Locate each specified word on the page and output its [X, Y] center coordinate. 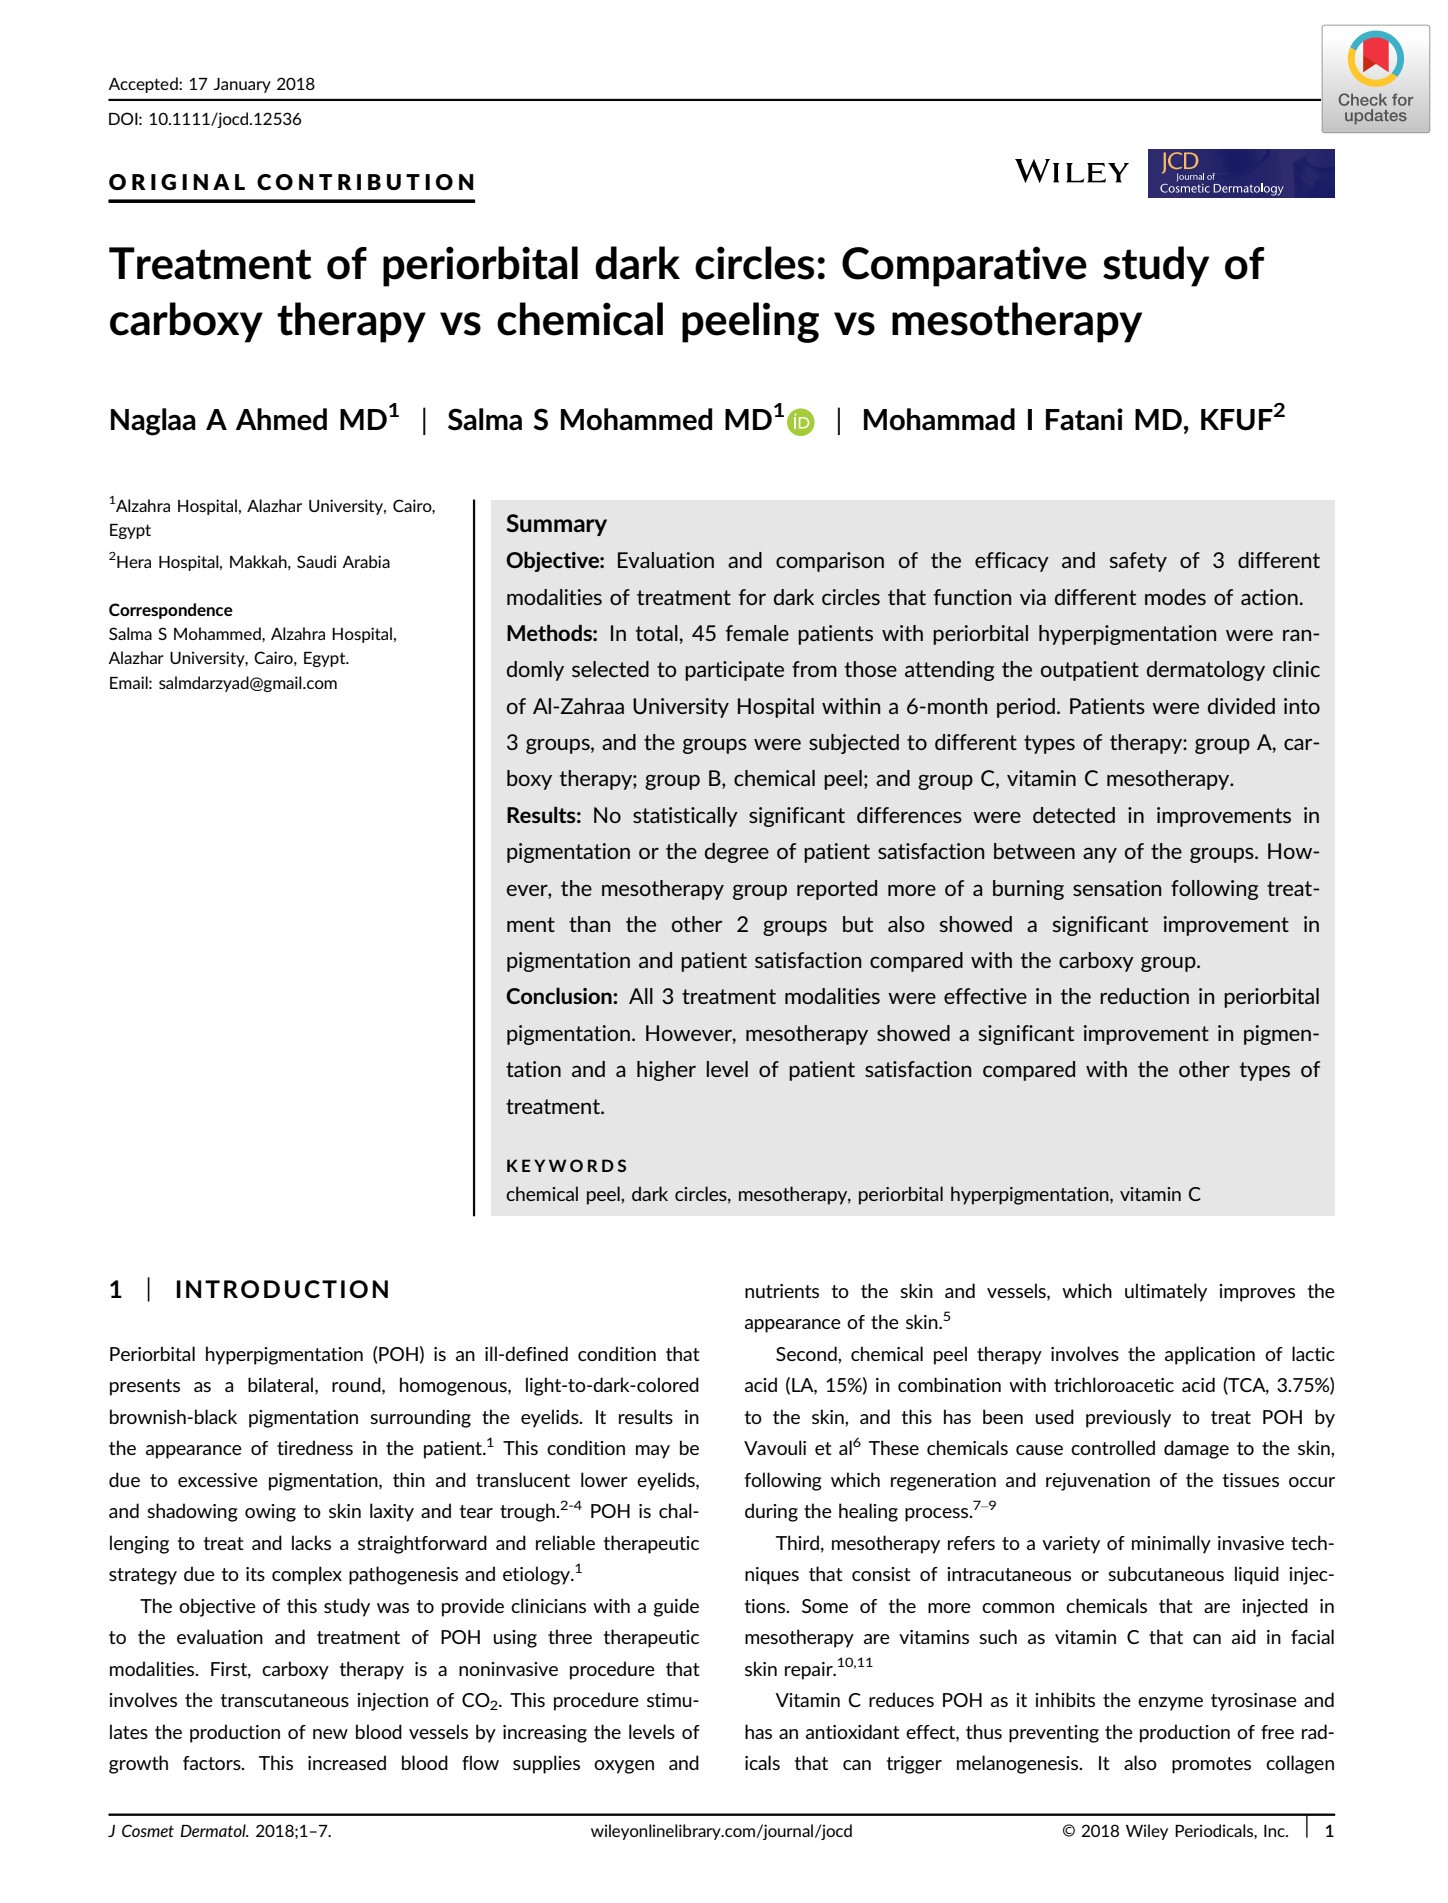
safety [1138, 562]
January [242, 85]
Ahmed [281, 419]
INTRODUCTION [282, 1289]
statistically [685, 817]
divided [1241, 706]
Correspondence [171, 611]
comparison [830, 562]
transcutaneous [285, 1700]
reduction [1144, 996]
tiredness [315, 1447]
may [653, 1452]
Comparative [964, 266]
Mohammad [939, 419]
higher [666, 1071]
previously [1128, 1418]
